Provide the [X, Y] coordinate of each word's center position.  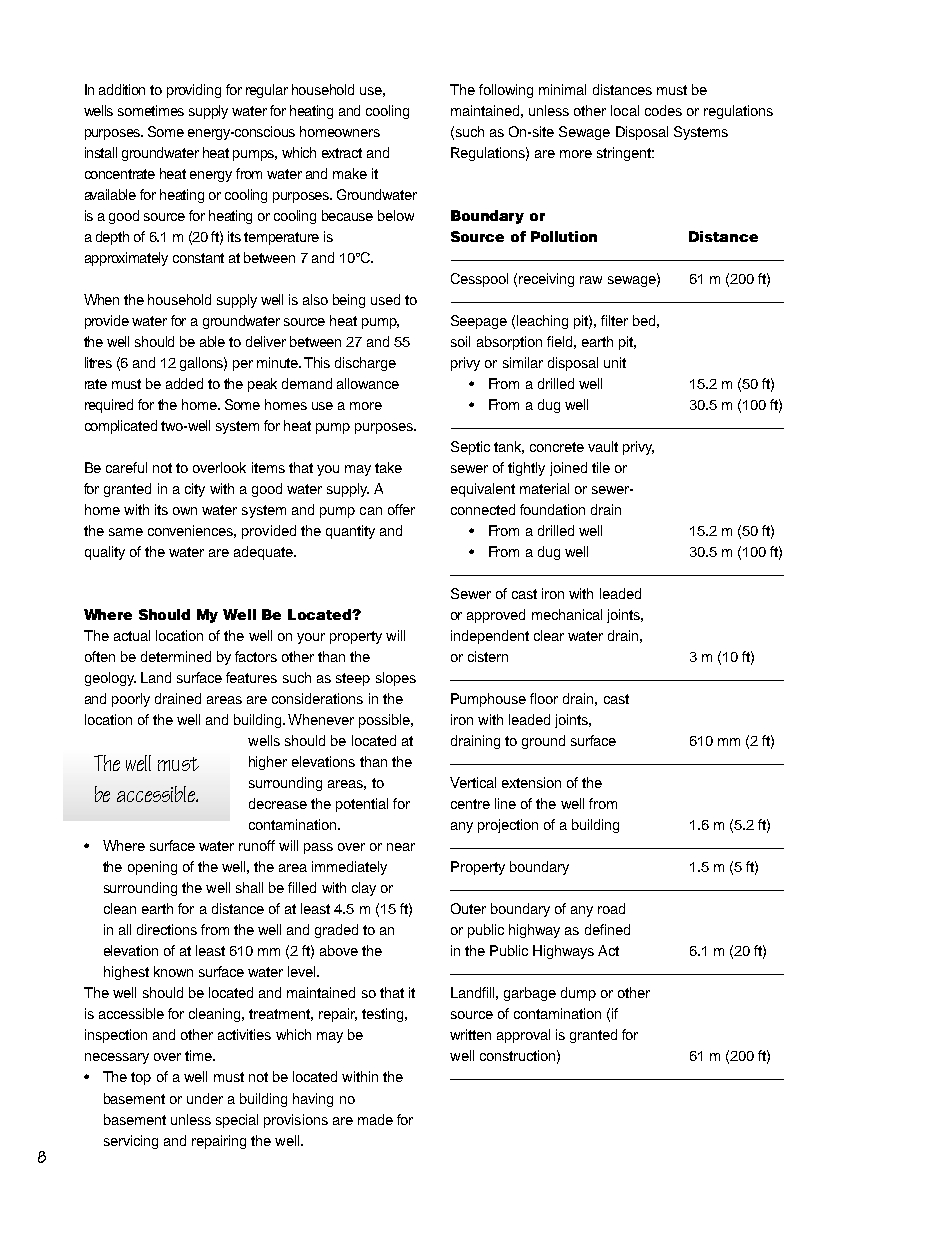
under [205, 1098]
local [625, 110]
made [375, 1119]
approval [523, 1036]
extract [342, 153]
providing [194, 91]
